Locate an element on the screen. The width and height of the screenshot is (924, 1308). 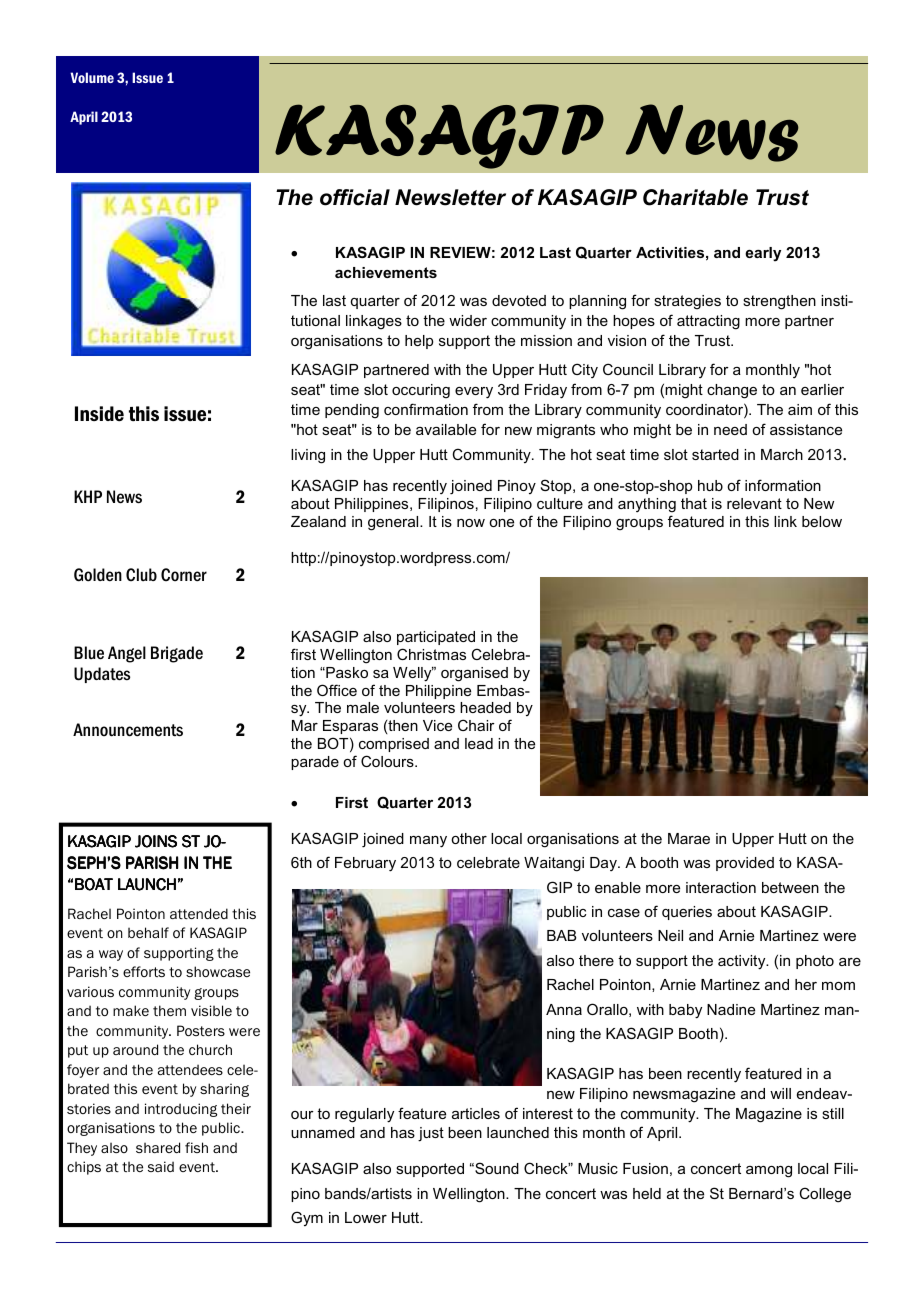
available is located at coordinates (446, 429).
